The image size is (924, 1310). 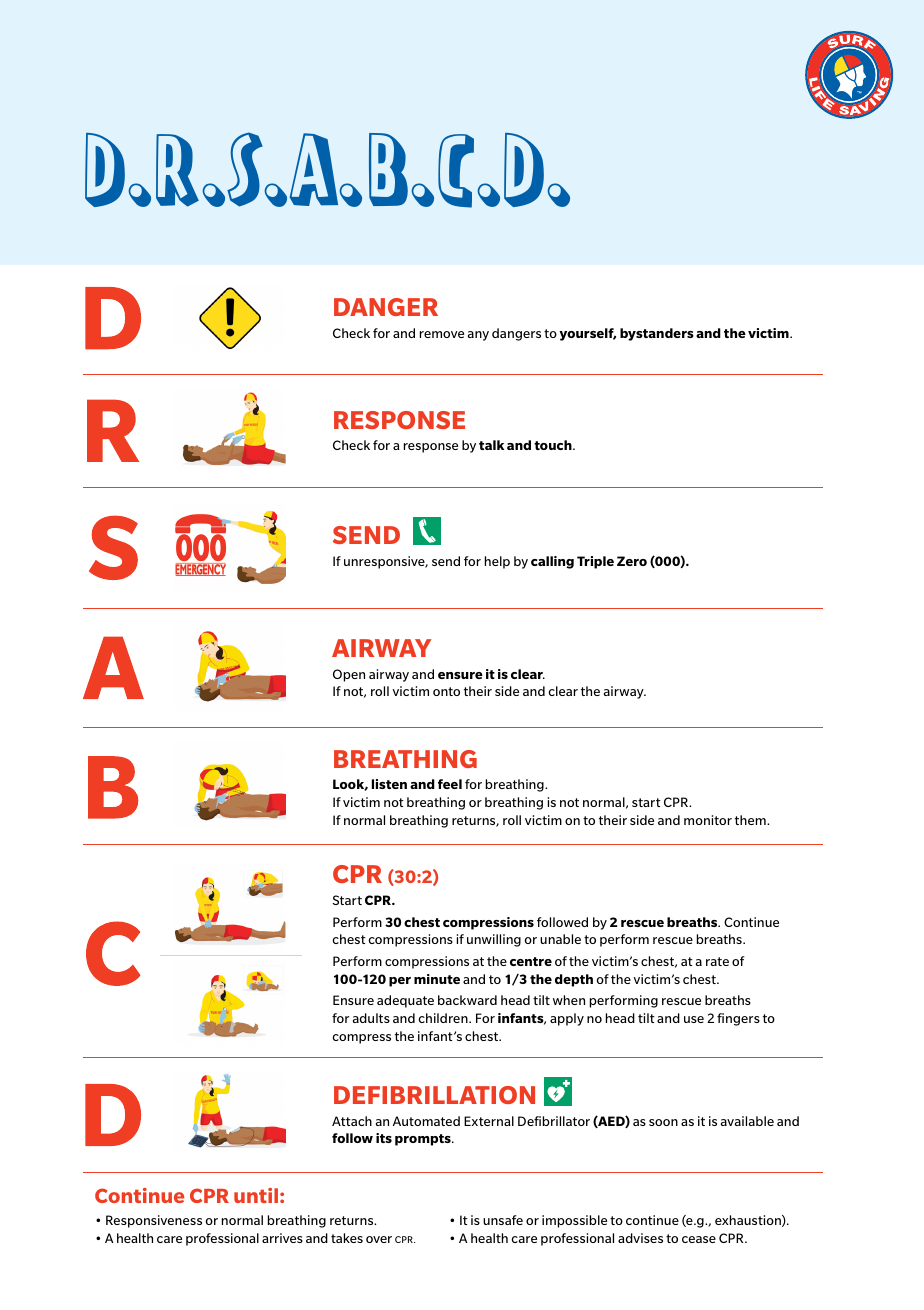 What do you see at coordinates (494, 940) in the page?
I see `unwilling` at bounding box center [494, 940].
